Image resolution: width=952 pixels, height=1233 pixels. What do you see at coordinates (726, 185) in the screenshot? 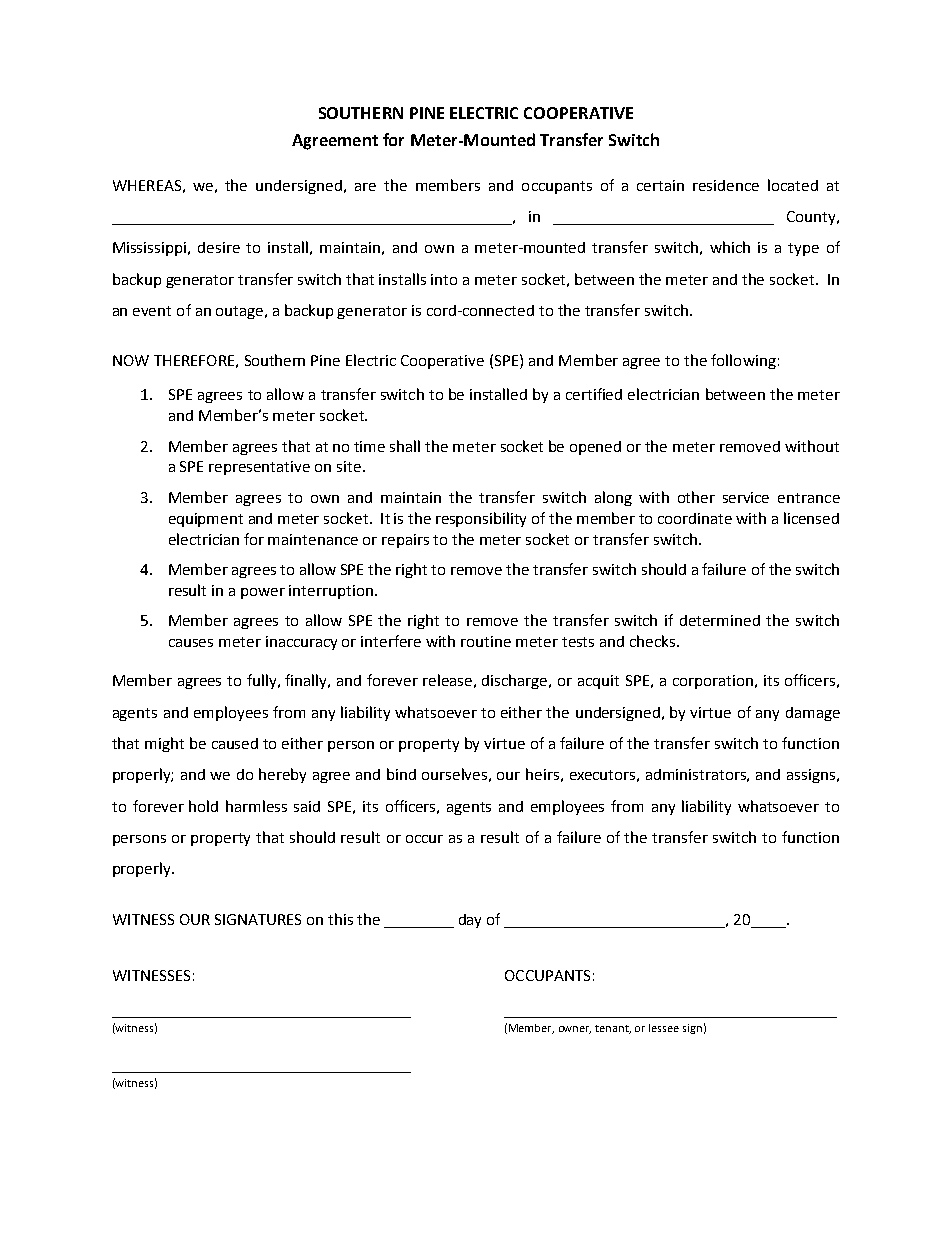
I see `residence` at bounding box center [726, 185].
